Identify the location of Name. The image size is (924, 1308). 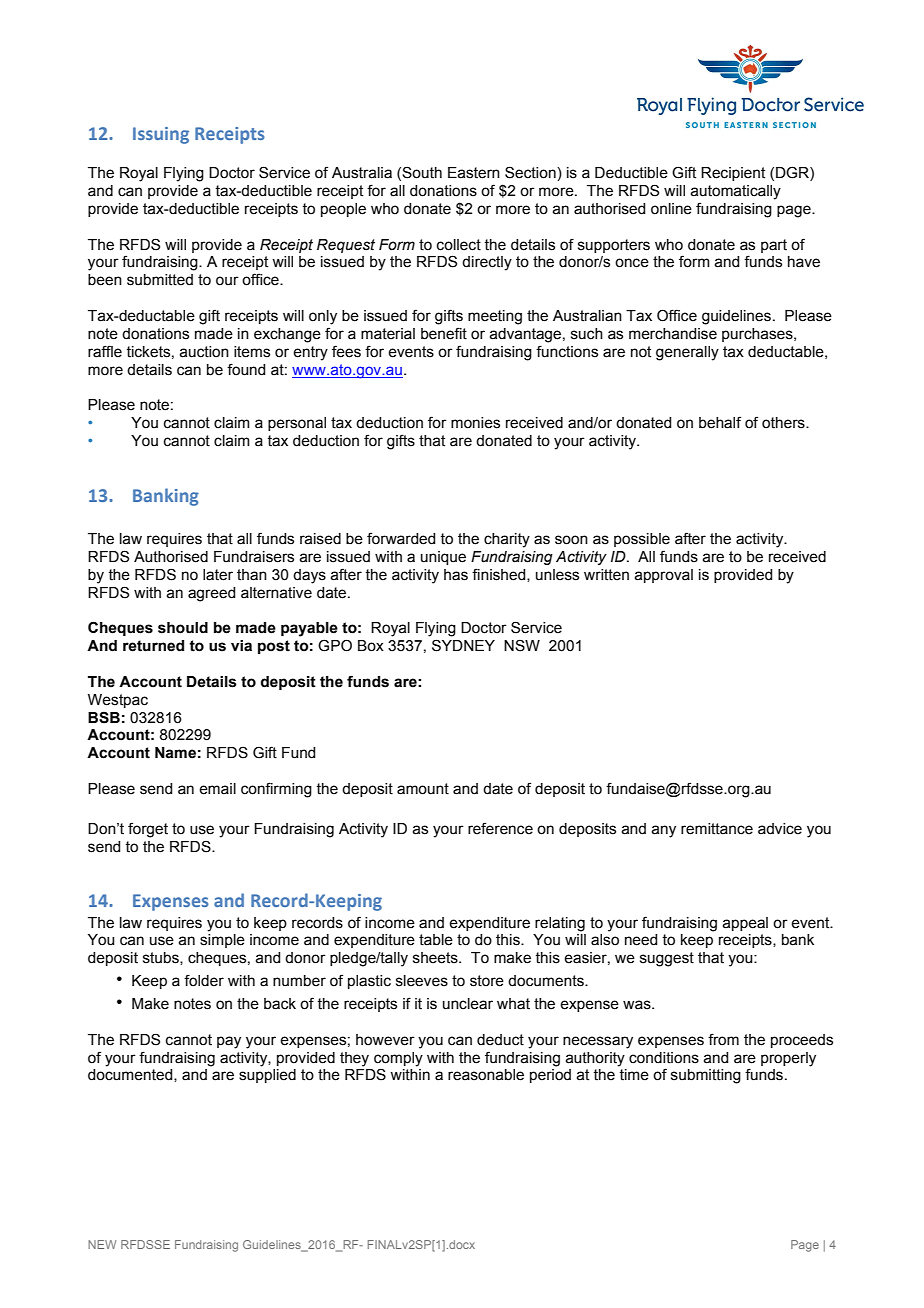
(175, 753).
